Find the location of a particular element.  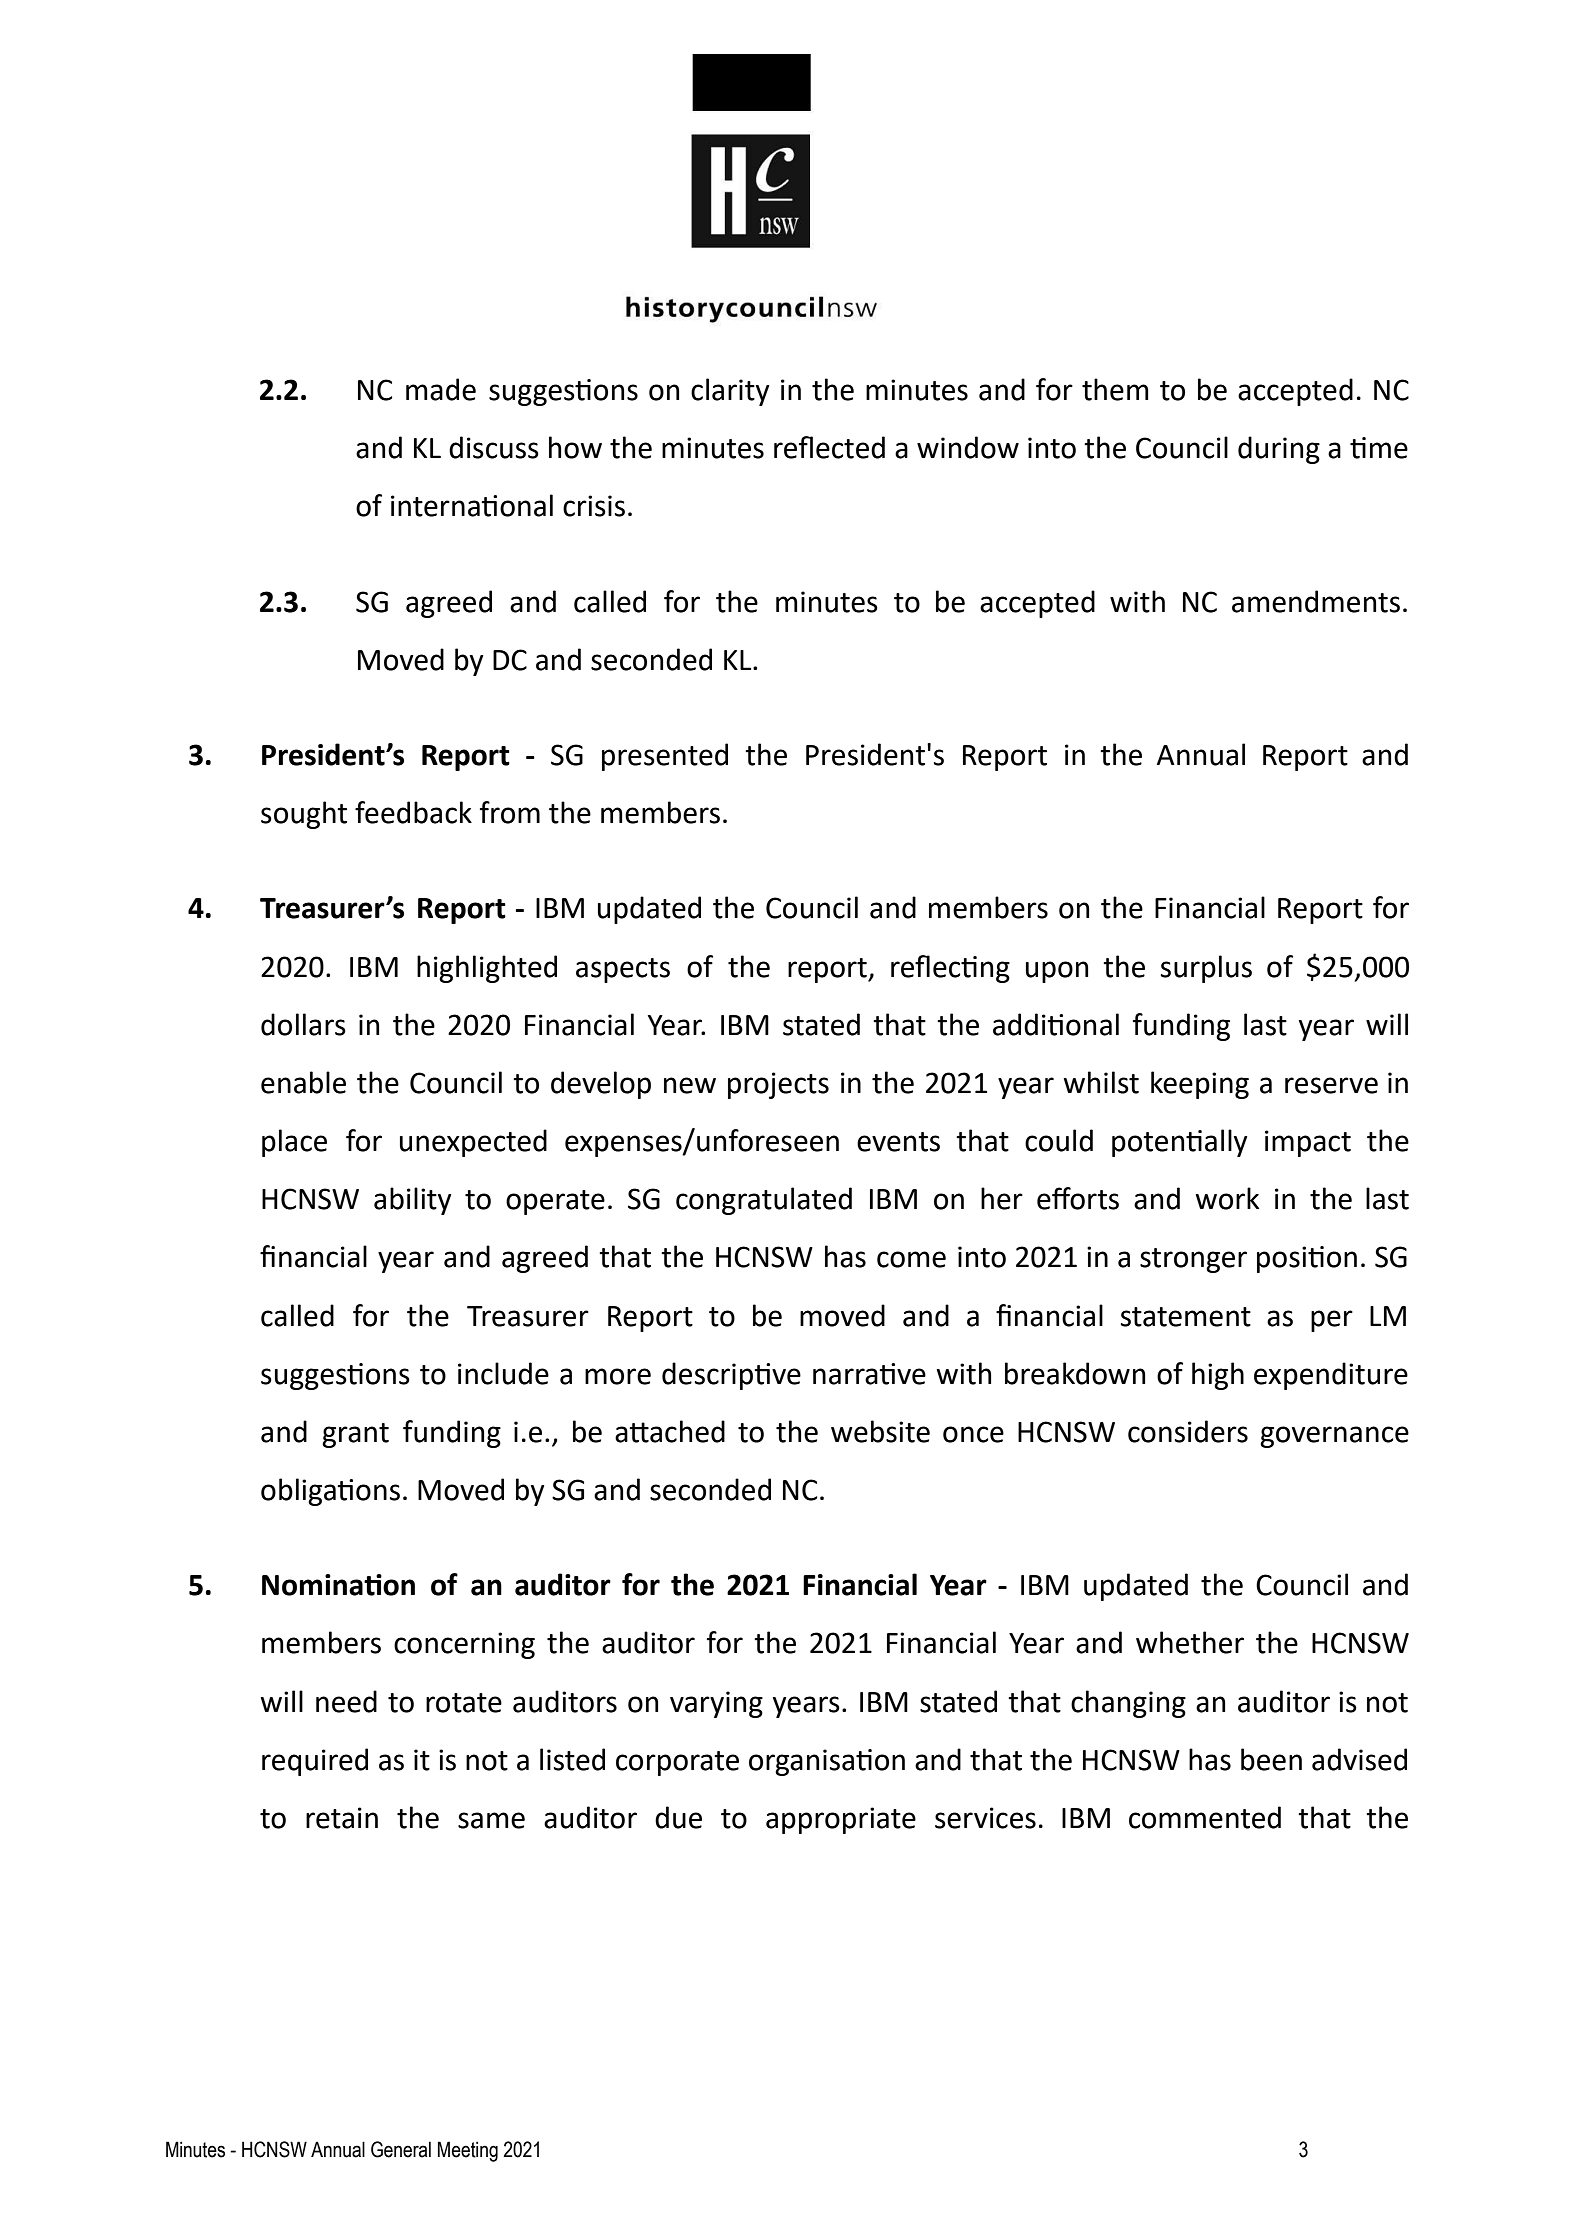

appropriate is located at coordinates (841, 1820).
